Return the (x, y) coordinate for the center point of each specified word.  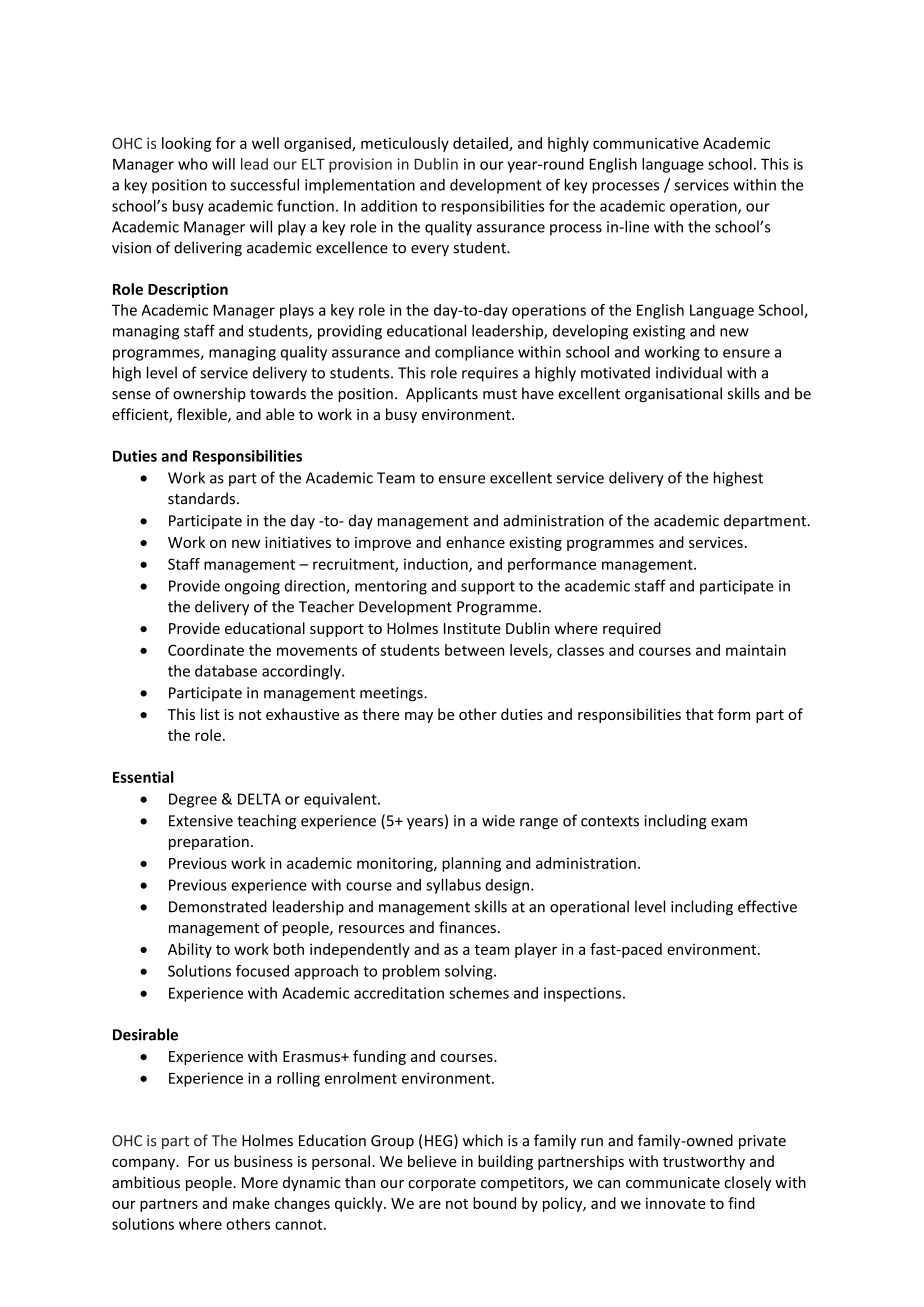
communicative (646, 143)
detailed (481, 144)
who (193, 164)
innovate (676, 1203)
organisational (673, 394)
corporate (442, 1184)
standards (201, 498)
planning (471, 864)
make (251, 1203)
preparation (209, 843)
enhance (475, 542)
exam (729, 822)
